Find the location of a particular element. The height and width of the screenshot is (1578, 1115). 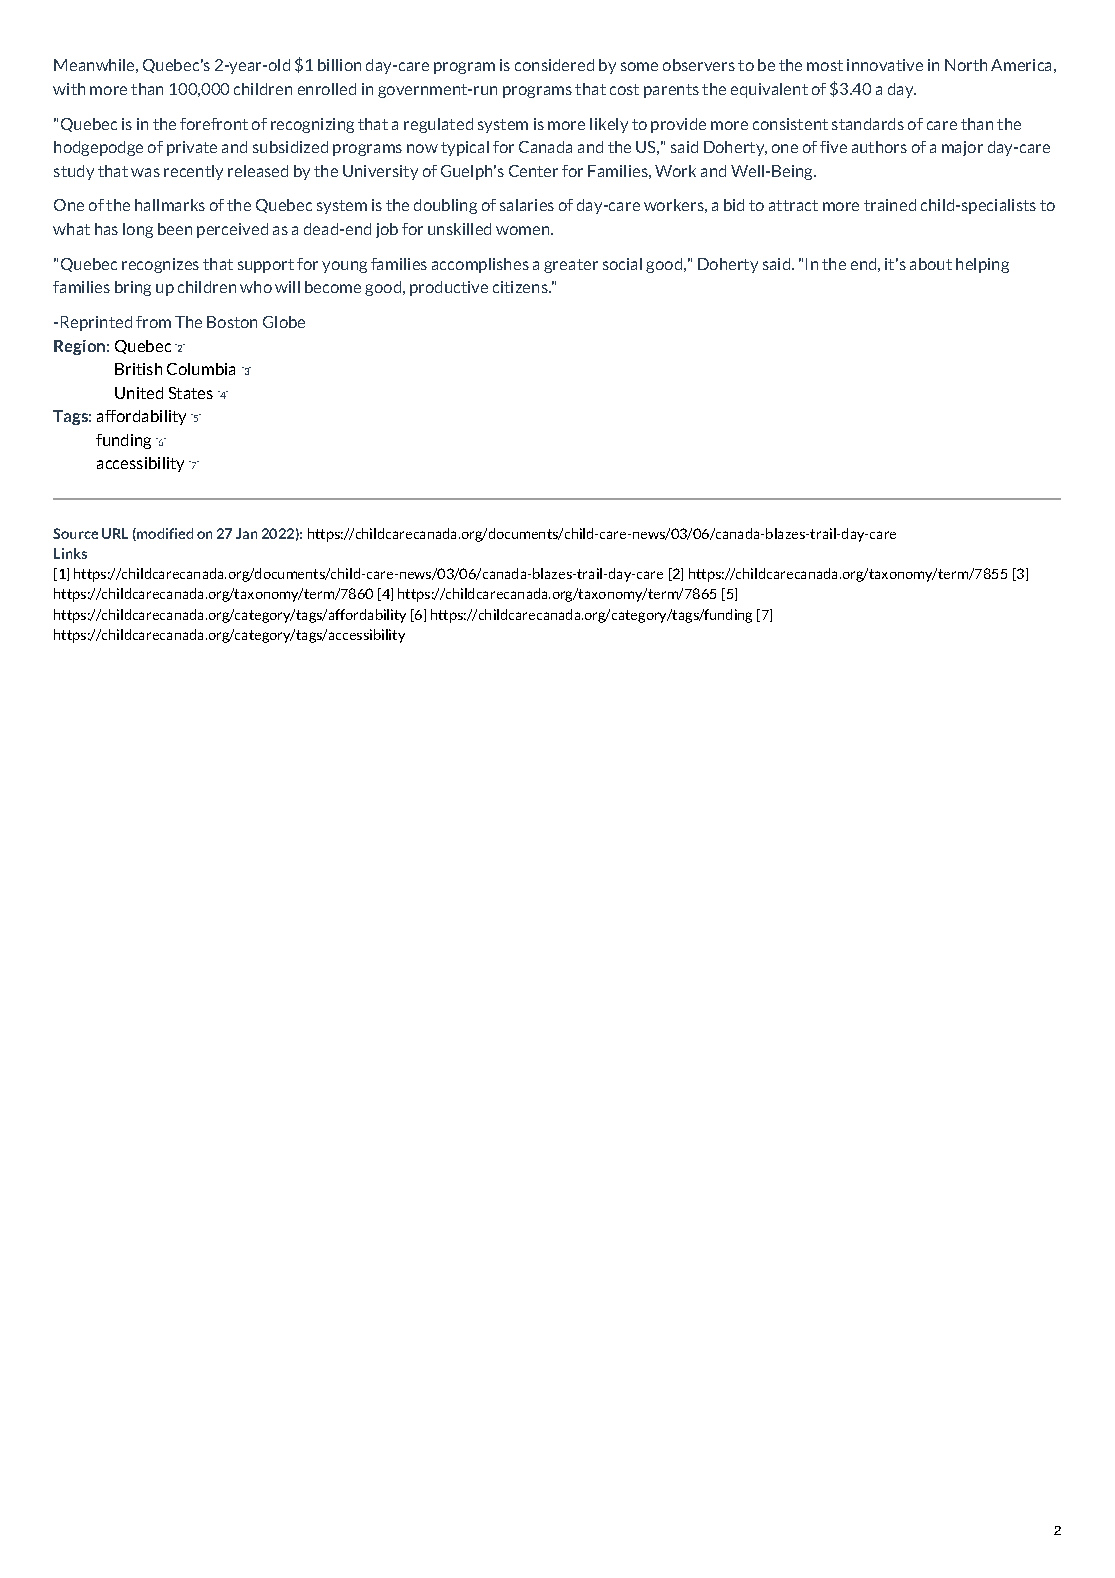

innovative is located at coordinates (885, 65).
